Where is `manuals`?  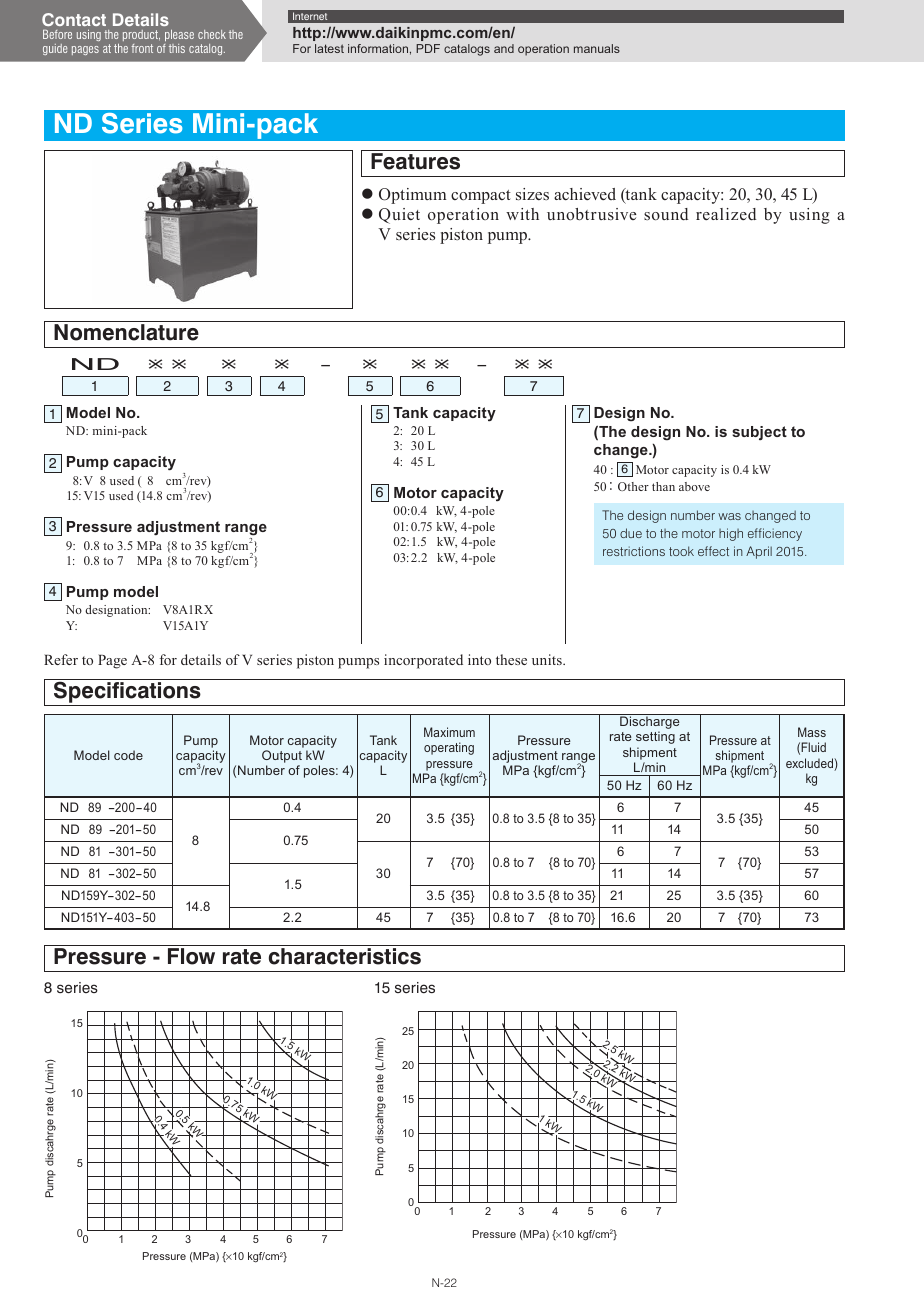
manuals is located at coordinates (597, 48).
